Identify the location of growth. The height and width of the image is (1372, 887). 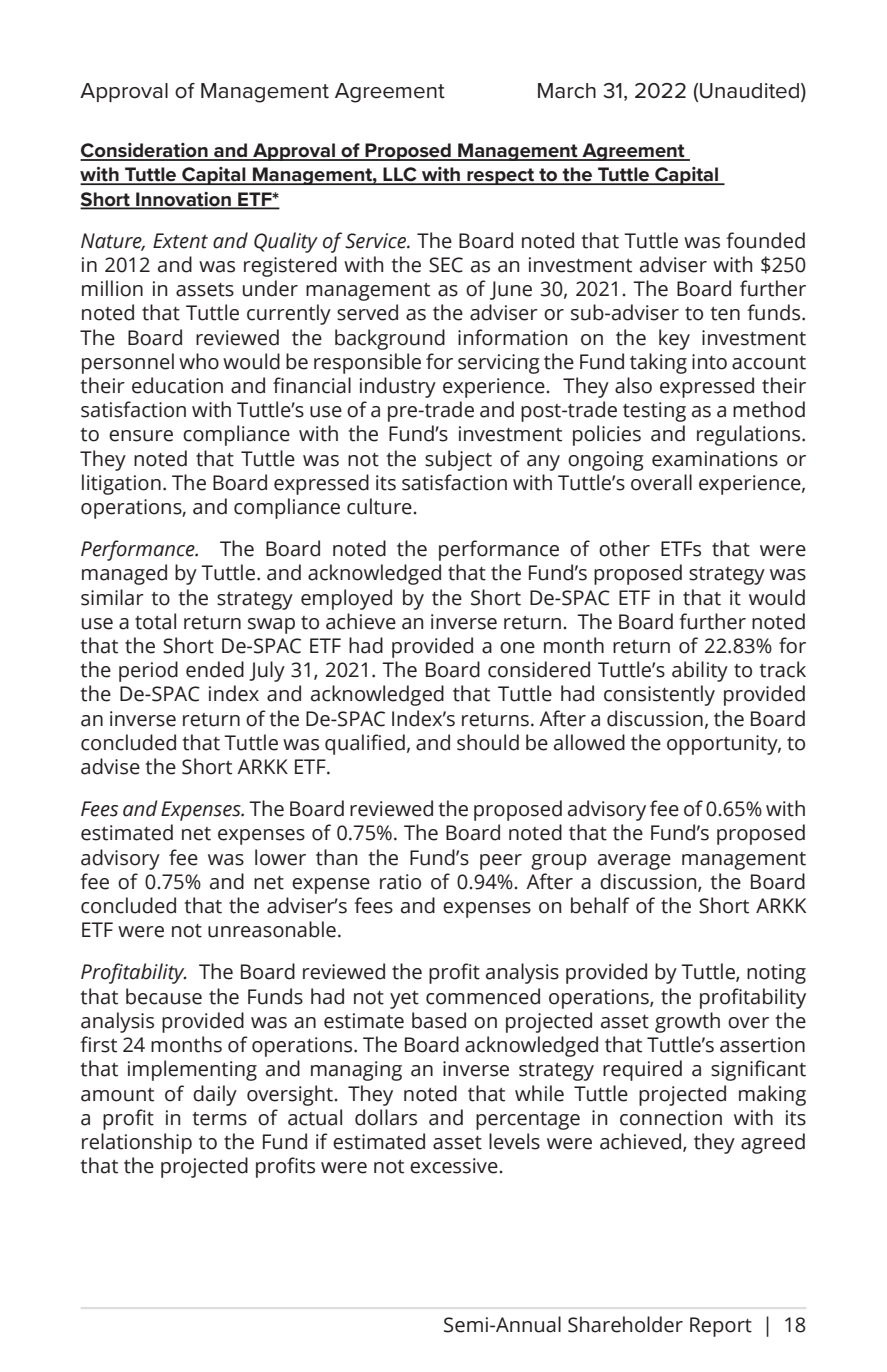
(687, 1022).
